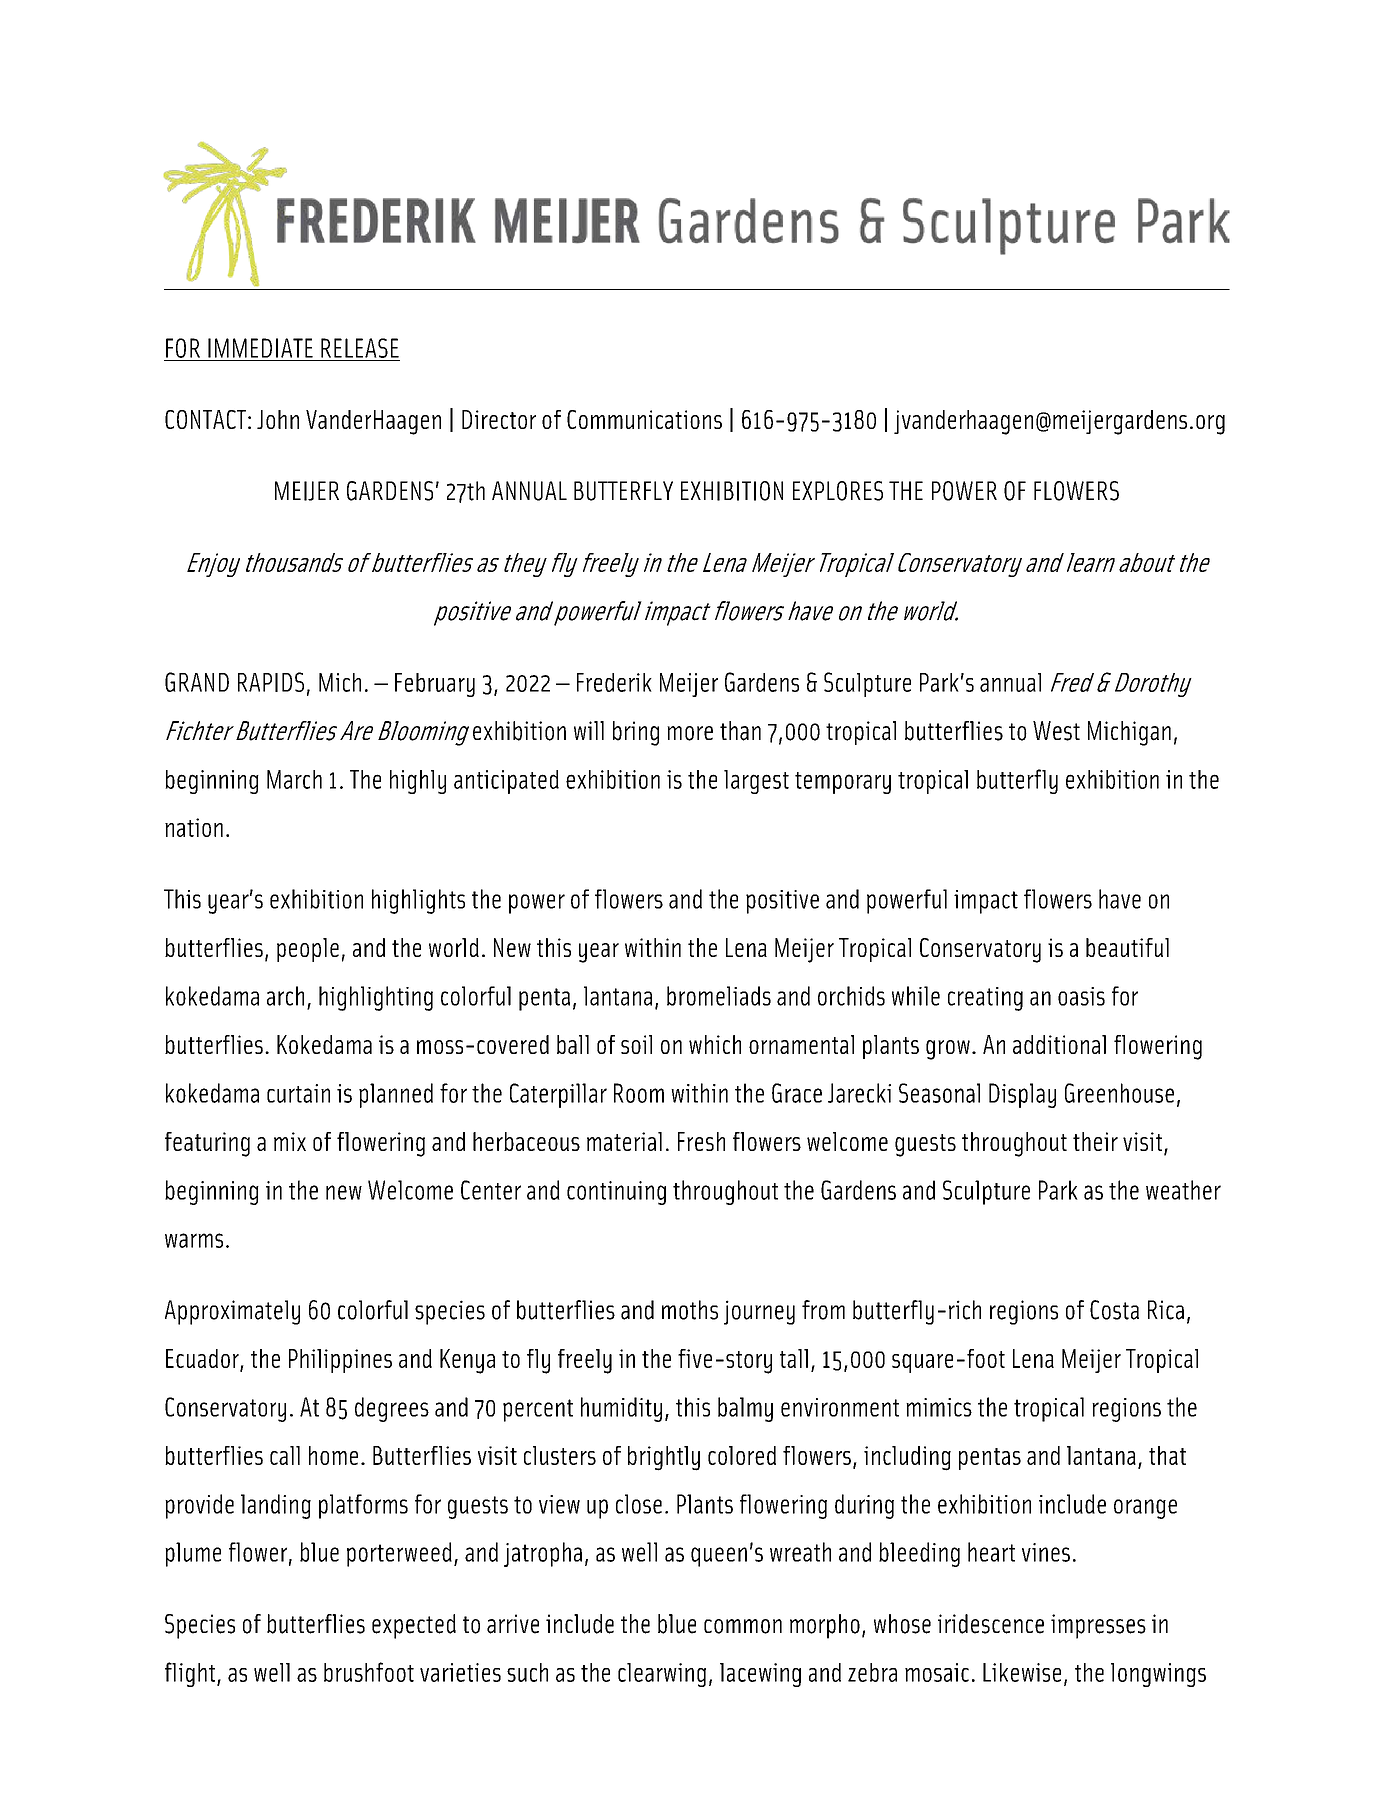 The image size is (1393, 1803). Describe the element at coordinates (499, 419) in the page. I see `Director` at that location.
